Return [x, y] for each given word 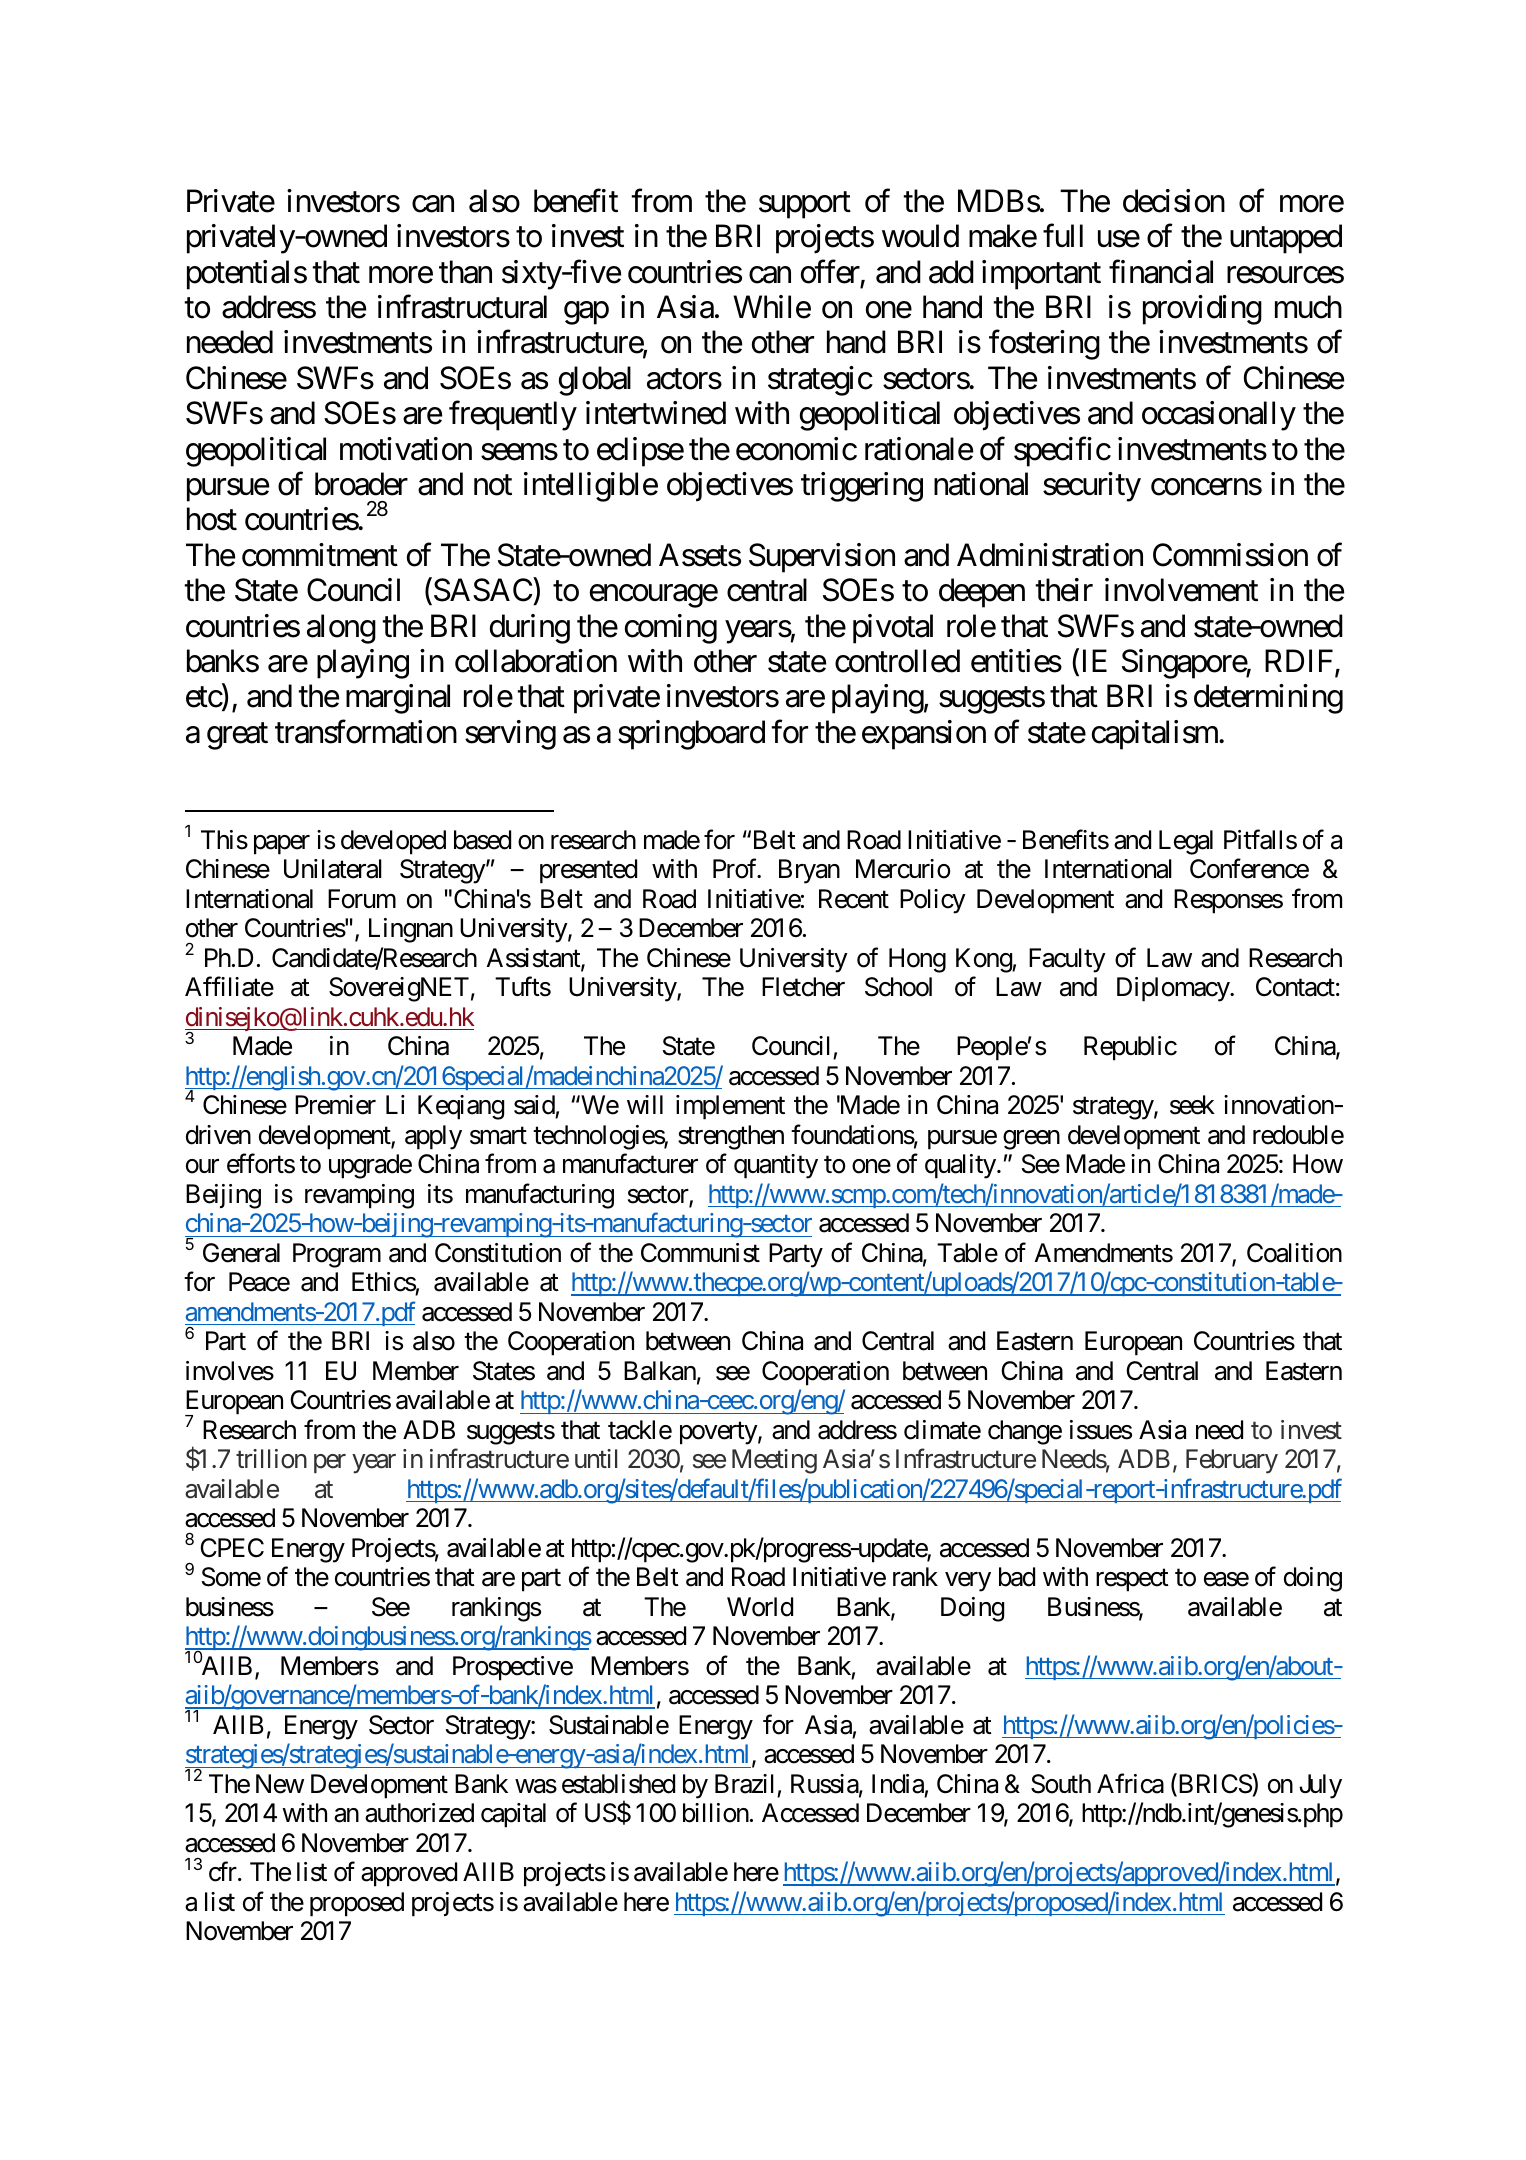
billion [716, 1813]
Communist [700, 1253]
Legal [1186, 842]
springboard [691, 735]
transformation [366, 732]
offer [830, 272]
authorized [419, 1813]
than [465, 272]
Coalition [1294, 1253]
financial [1161, 272]
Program [337, 1255]
